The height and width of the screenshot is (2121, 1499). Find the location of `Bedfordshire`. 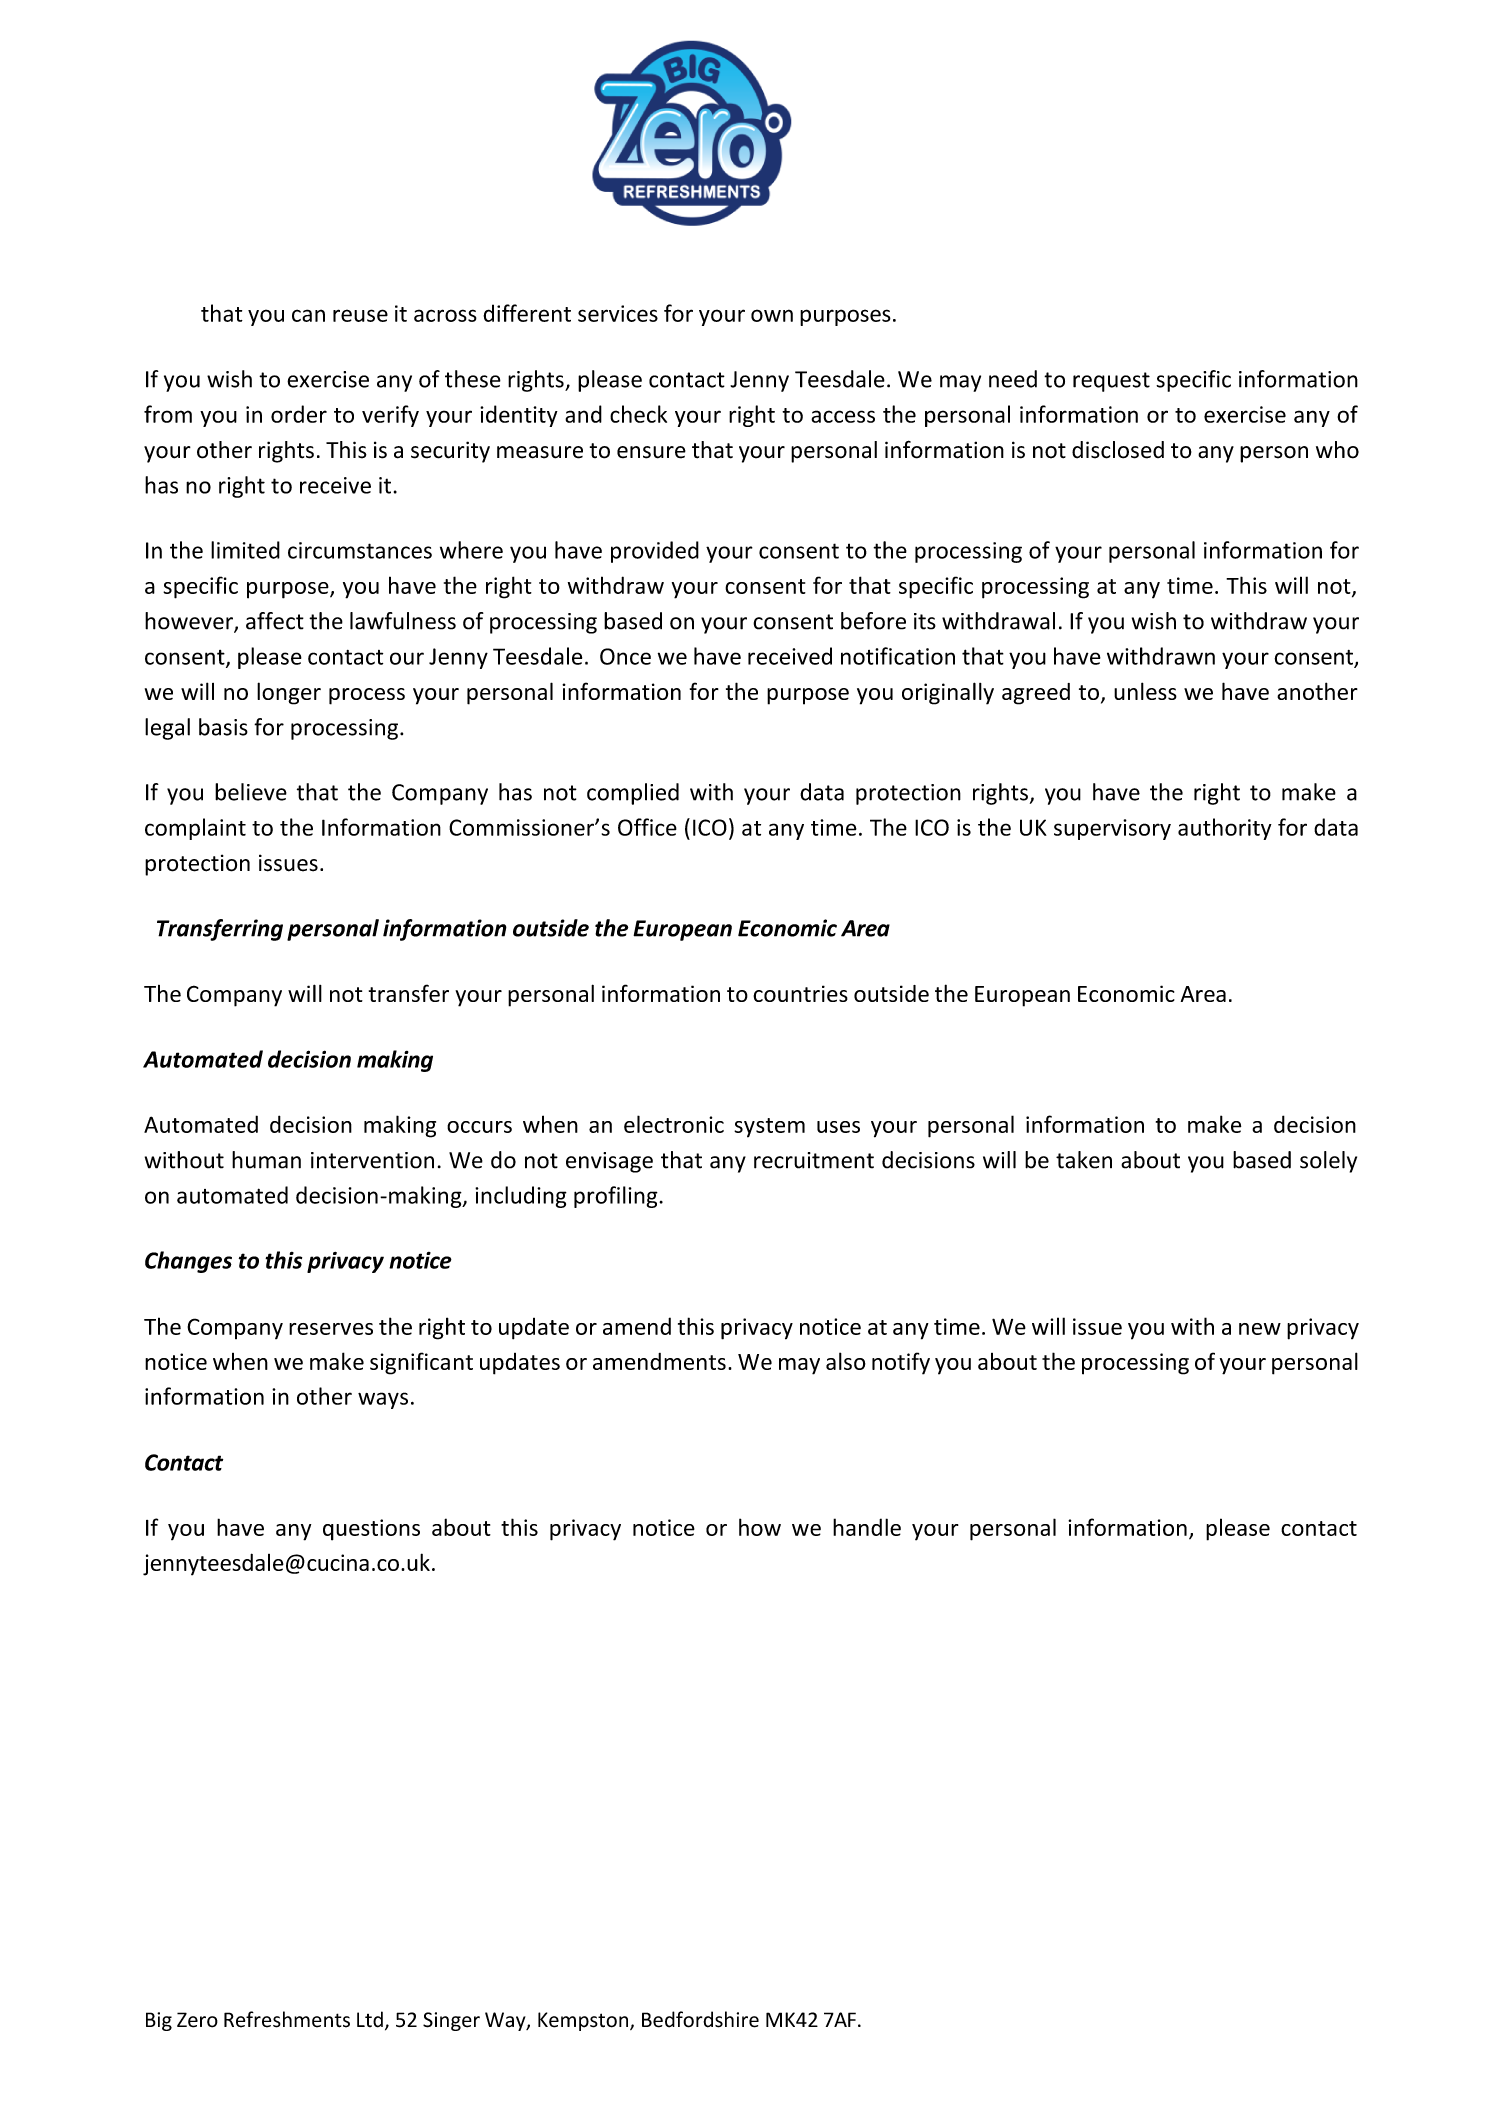

Bedfordshire is located at coordinates (700, 2019).
